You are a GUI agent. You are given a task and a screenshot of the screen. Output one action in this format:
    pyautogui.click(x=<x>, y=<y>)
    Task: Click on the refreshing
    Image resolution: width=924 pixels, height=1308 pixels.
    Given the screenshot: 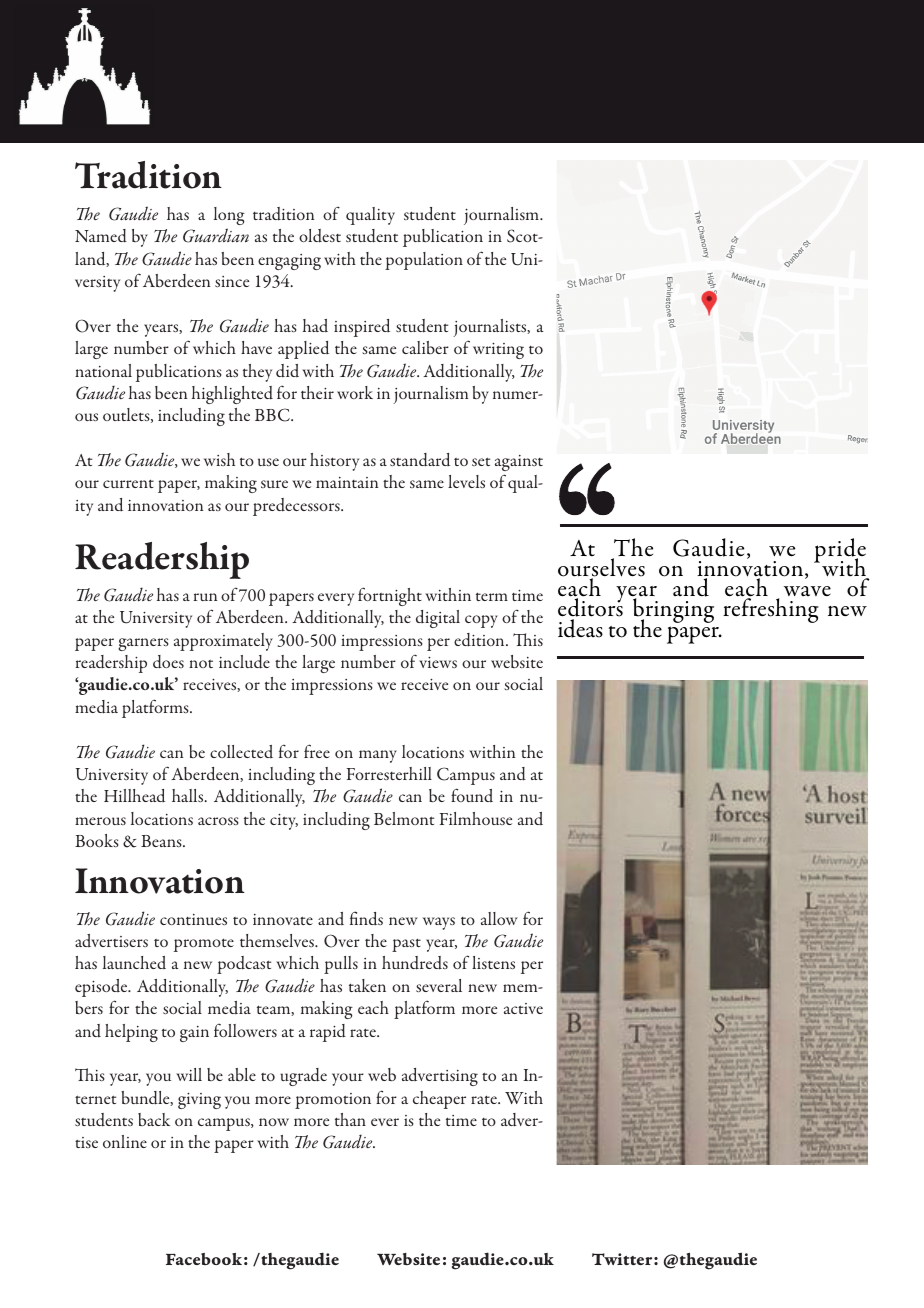 What is the action you would take?
    pyautogui.click(x=771, y=610)
